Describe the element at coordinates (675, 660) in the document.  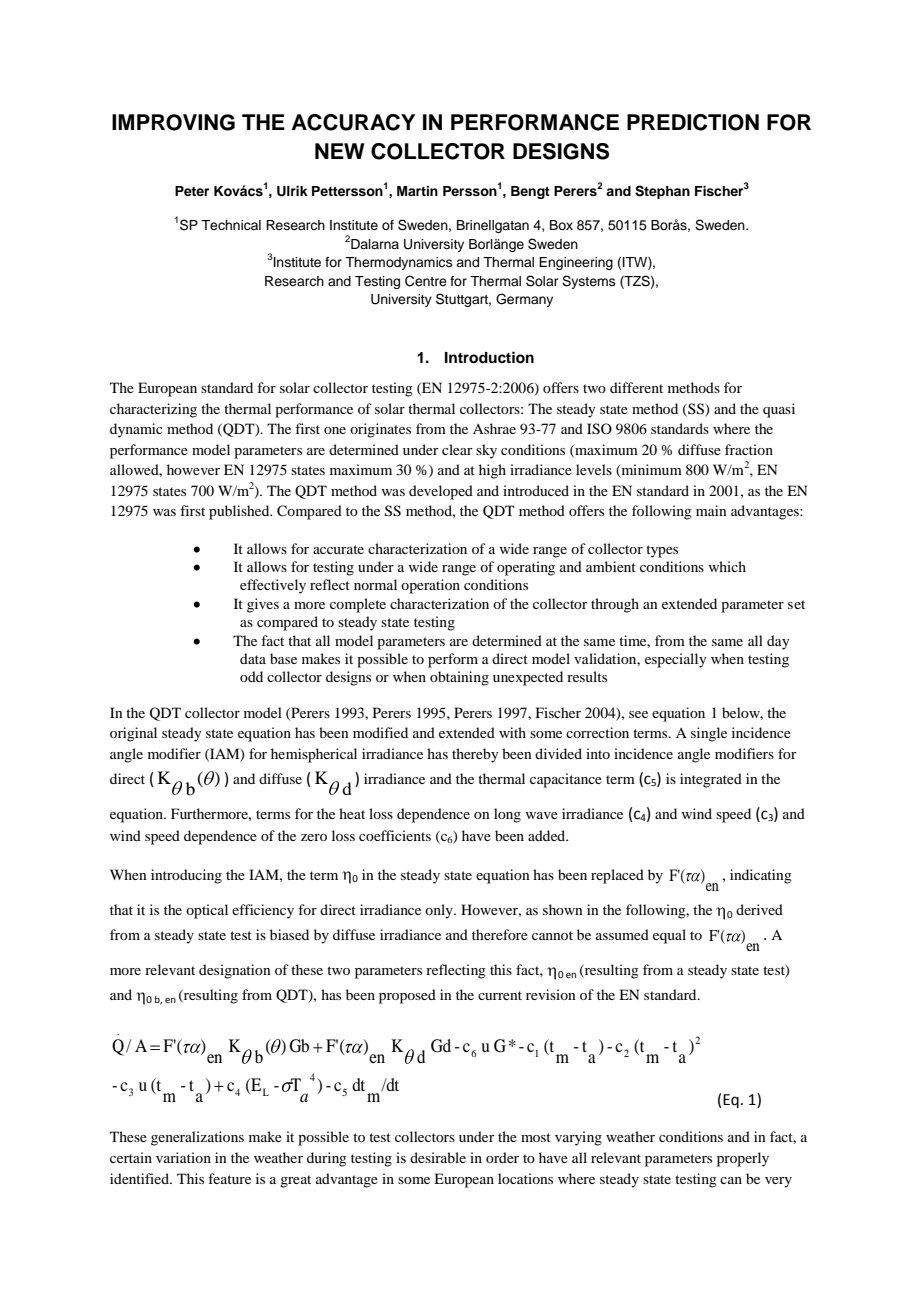
I see `especially` at that location.
